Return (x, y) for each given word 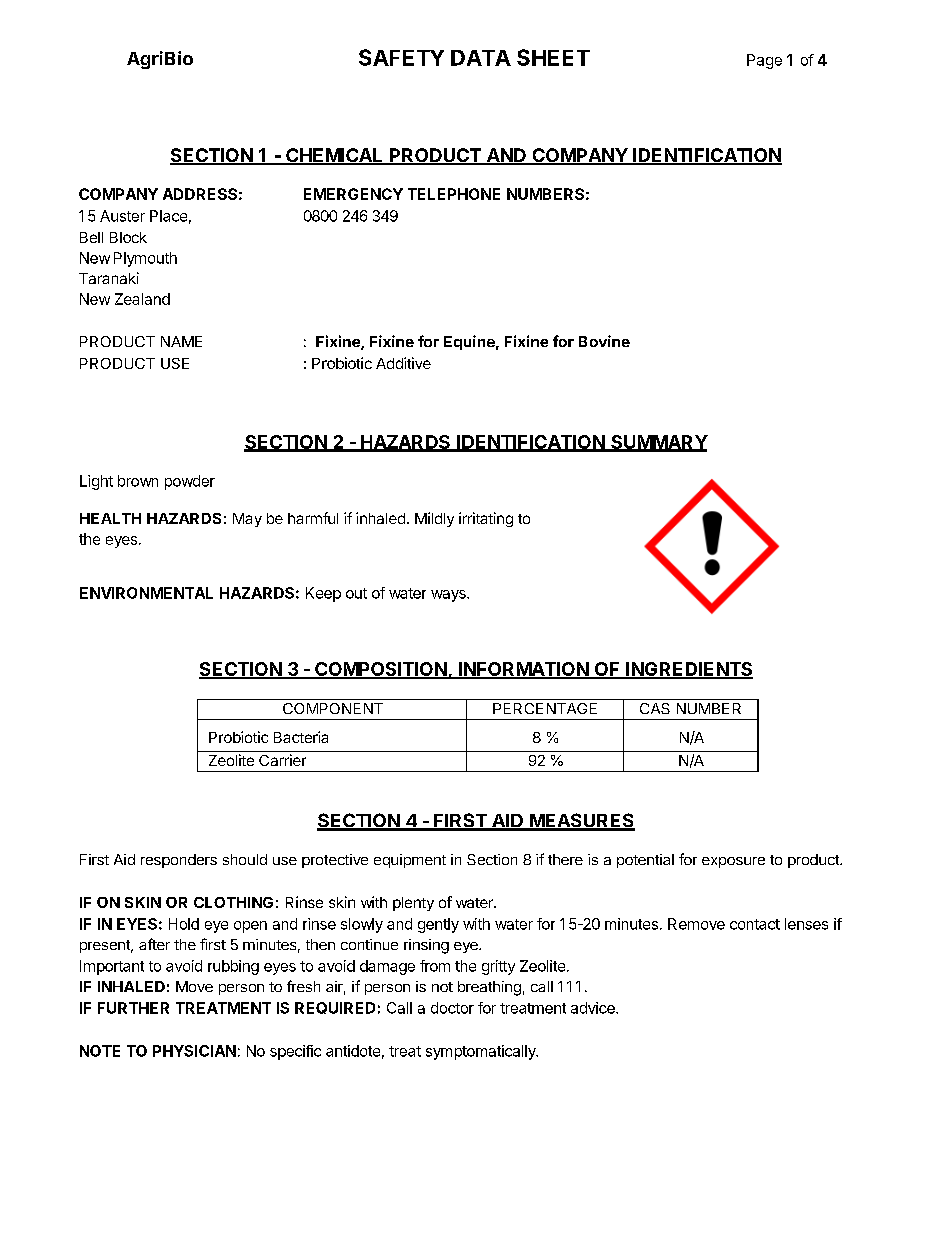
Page (764, 61)
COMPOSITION (380, 670)
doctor (452, 1008)
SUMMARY (658, 443)
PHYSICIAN (194, 1051)
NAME (181, 341)
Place (168, 216)
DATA (481, 58)
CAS (655, 708)
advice (594, 1008)
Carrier (282, 760)
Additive (403, 363)
